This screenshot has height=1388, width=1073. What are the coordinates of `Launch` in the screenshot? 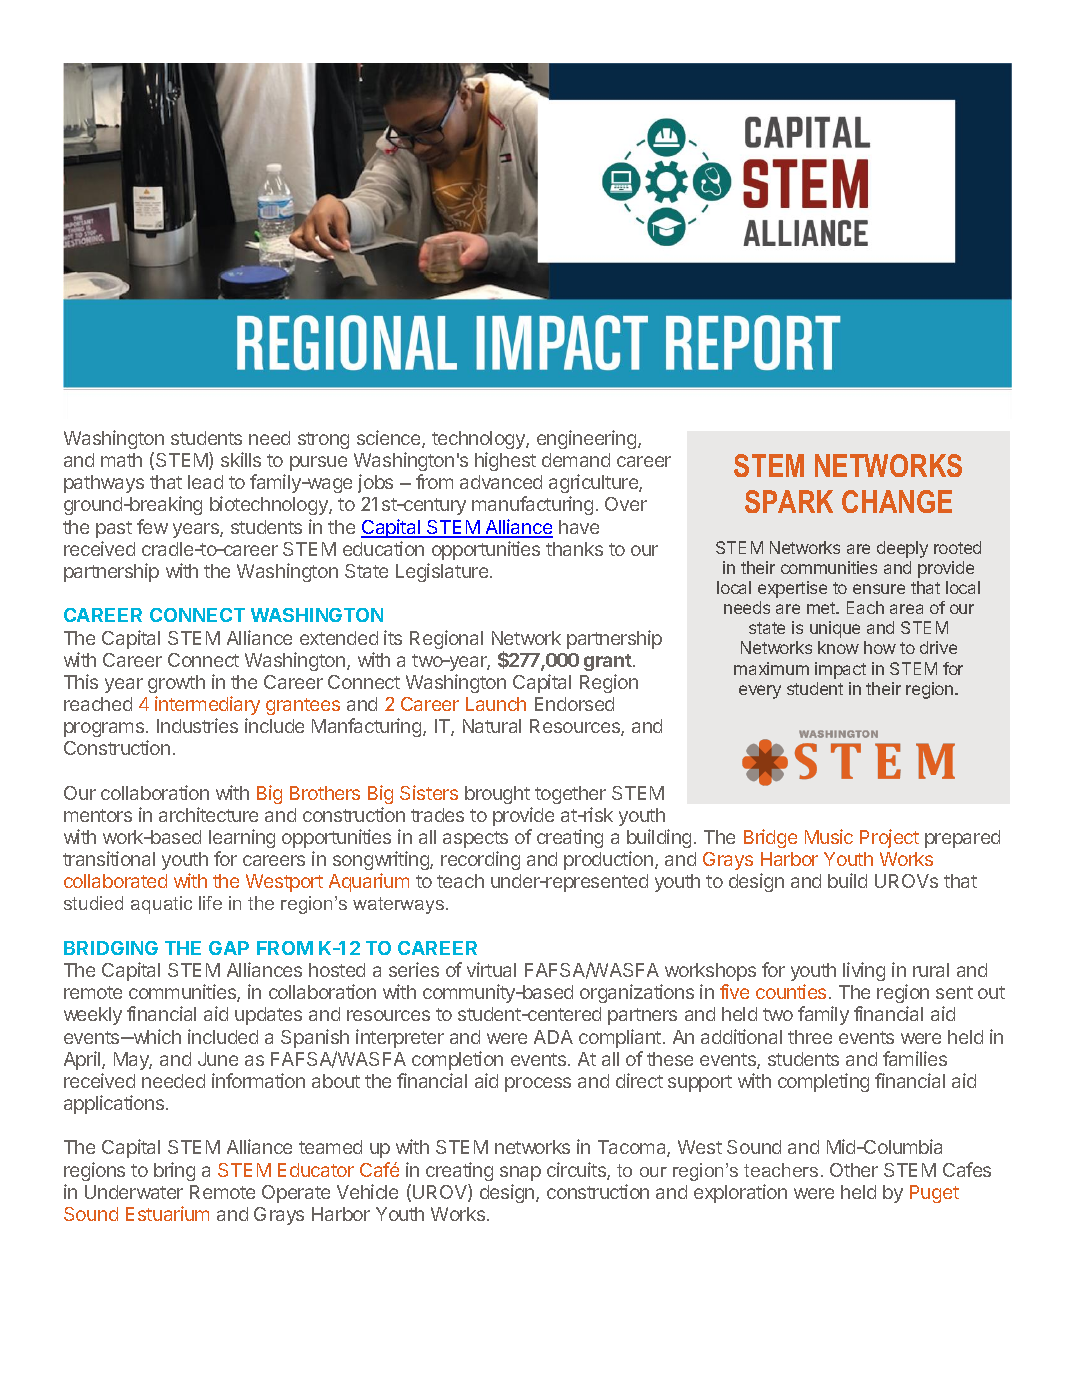 It's located at (496, 704).
